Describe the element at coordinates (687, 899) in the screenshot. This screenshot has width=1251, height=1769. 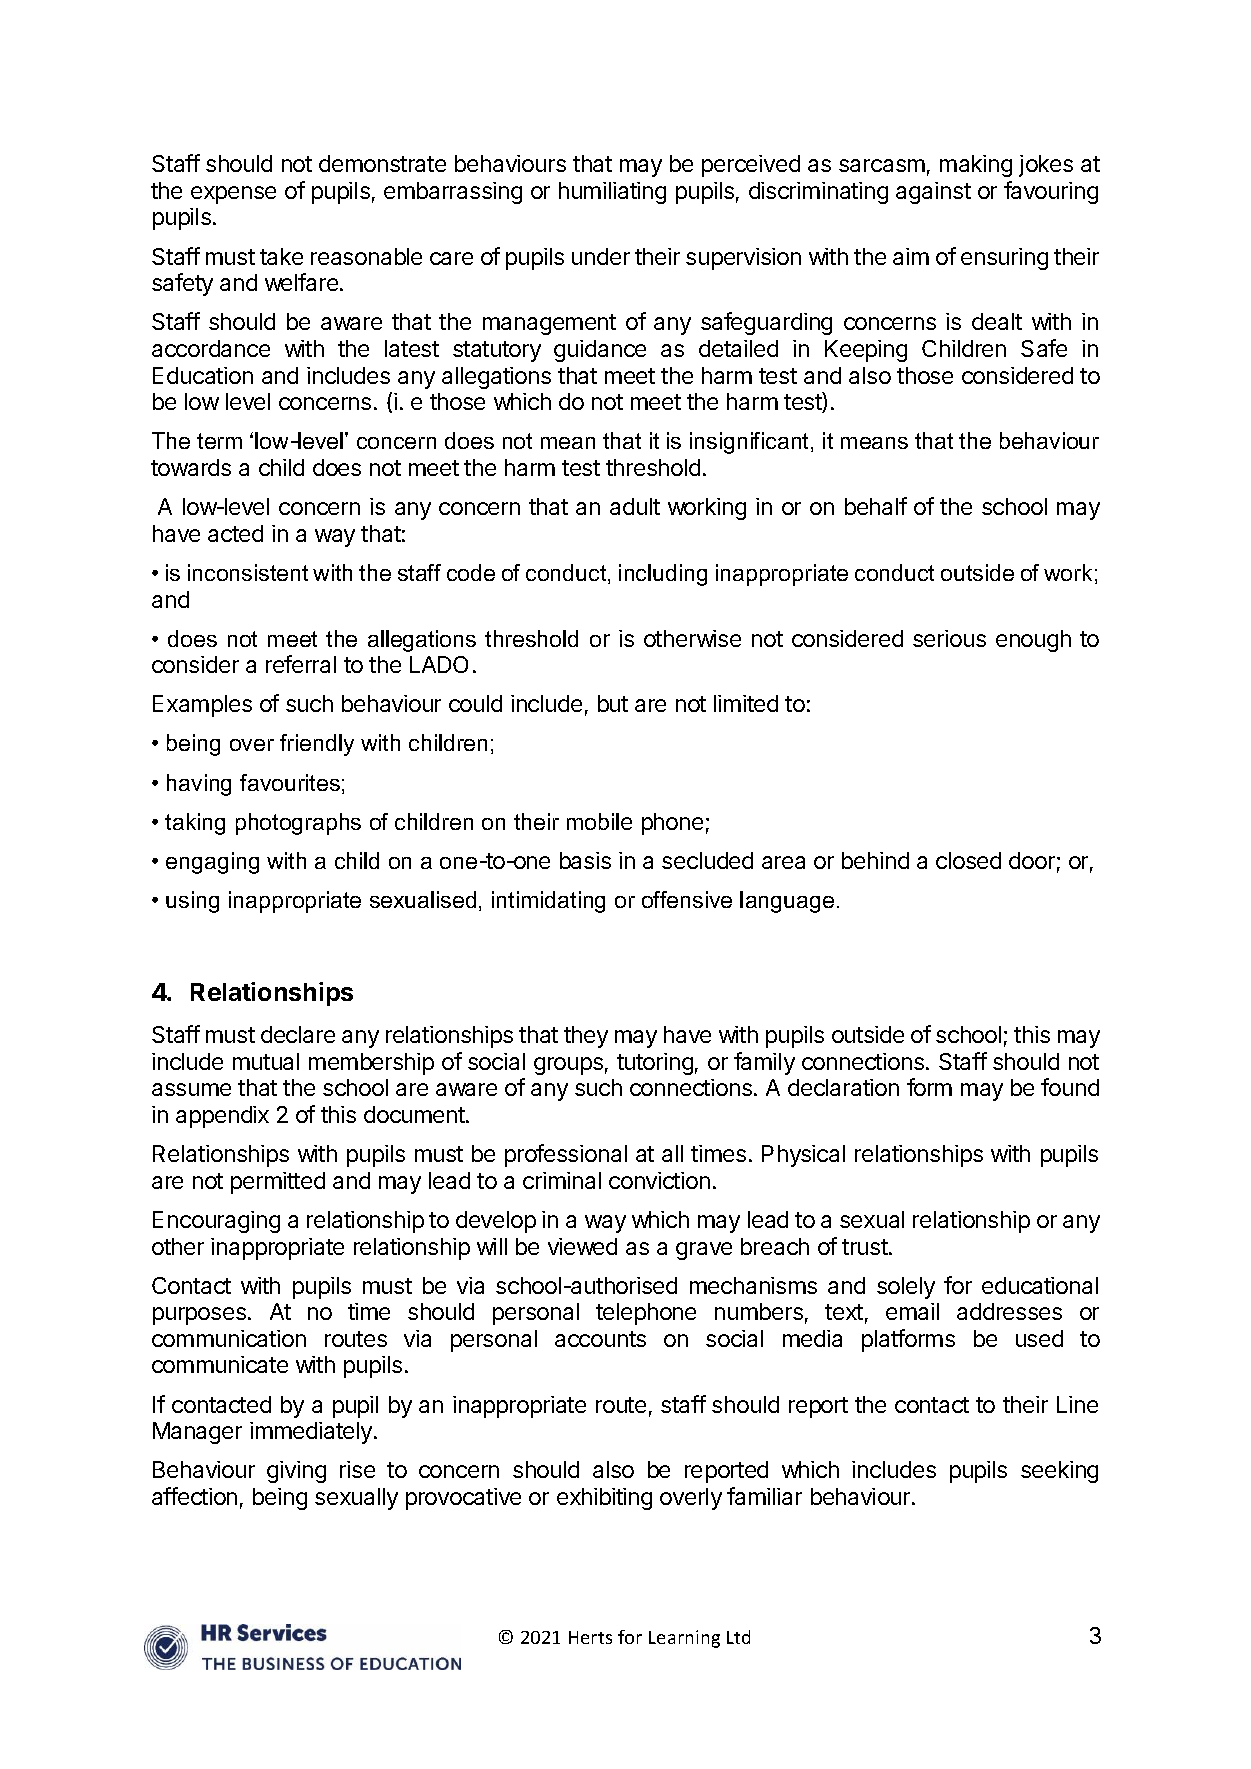
I see `offensive` at that location.
